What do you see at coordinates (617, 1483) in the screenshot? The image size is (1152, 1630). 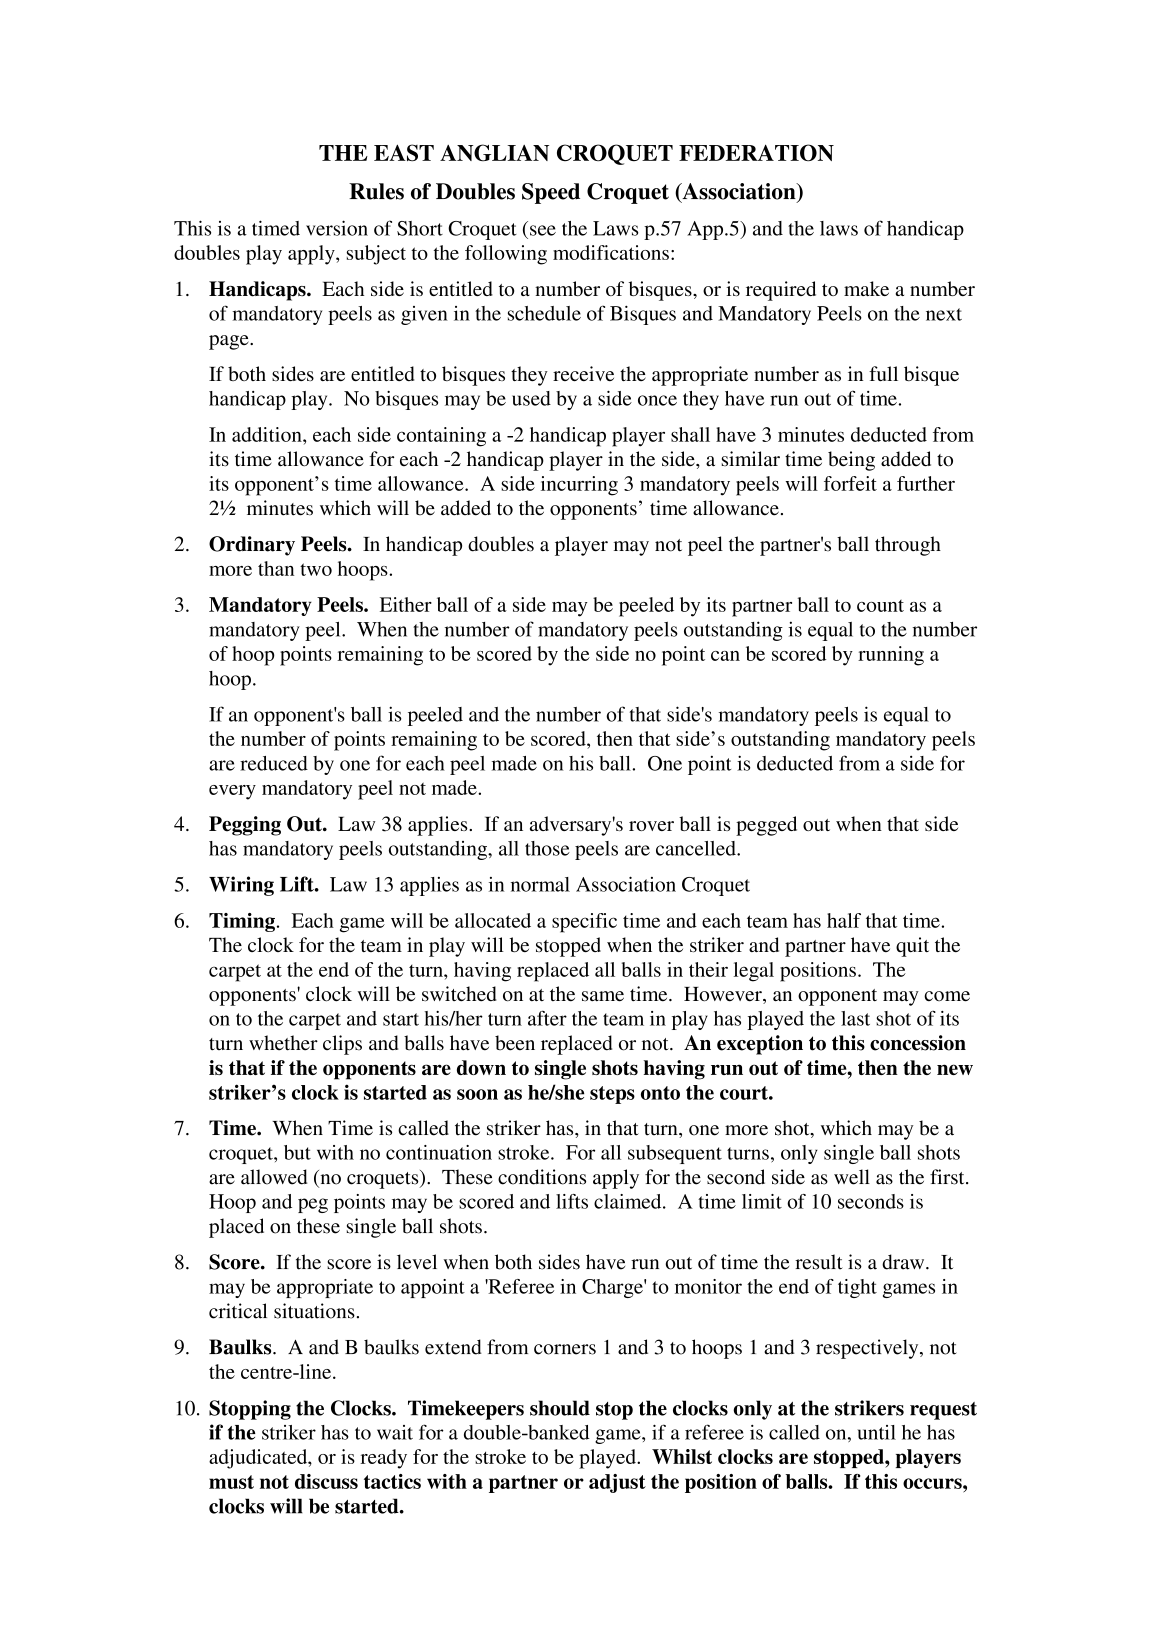 I see `adjust` at bounding box center [617, 1483].
